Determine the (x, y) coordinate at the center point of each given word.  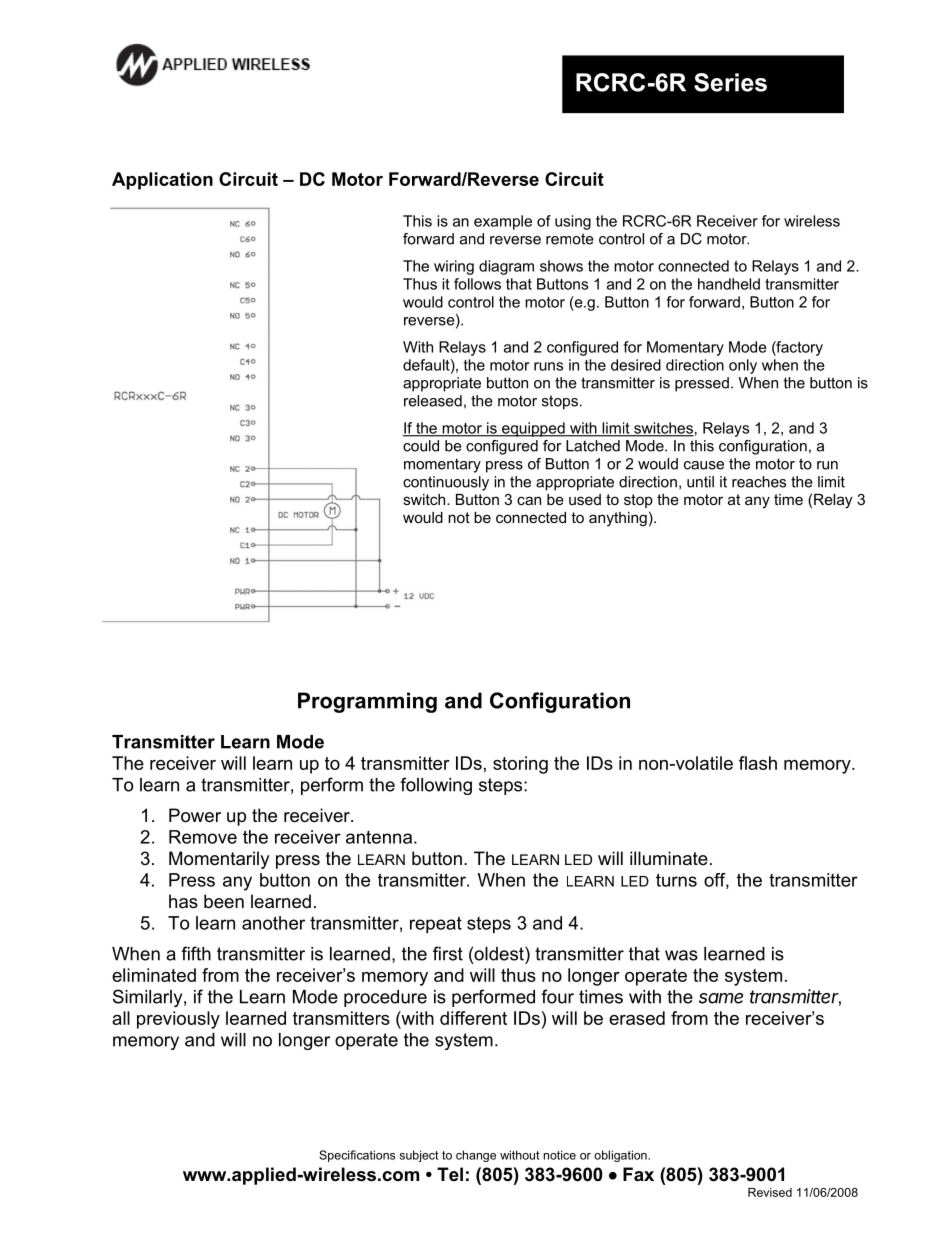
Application (162, 181)
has (183, 901)
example (503, 222)
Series (730, 82)
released (433, 401)
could (421, 446)
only (743, 366)
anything (618, 519)
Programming (367, 702)
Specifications (357, 1156)
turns (676, 880)
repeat (436, 925)
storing (520, 765)
